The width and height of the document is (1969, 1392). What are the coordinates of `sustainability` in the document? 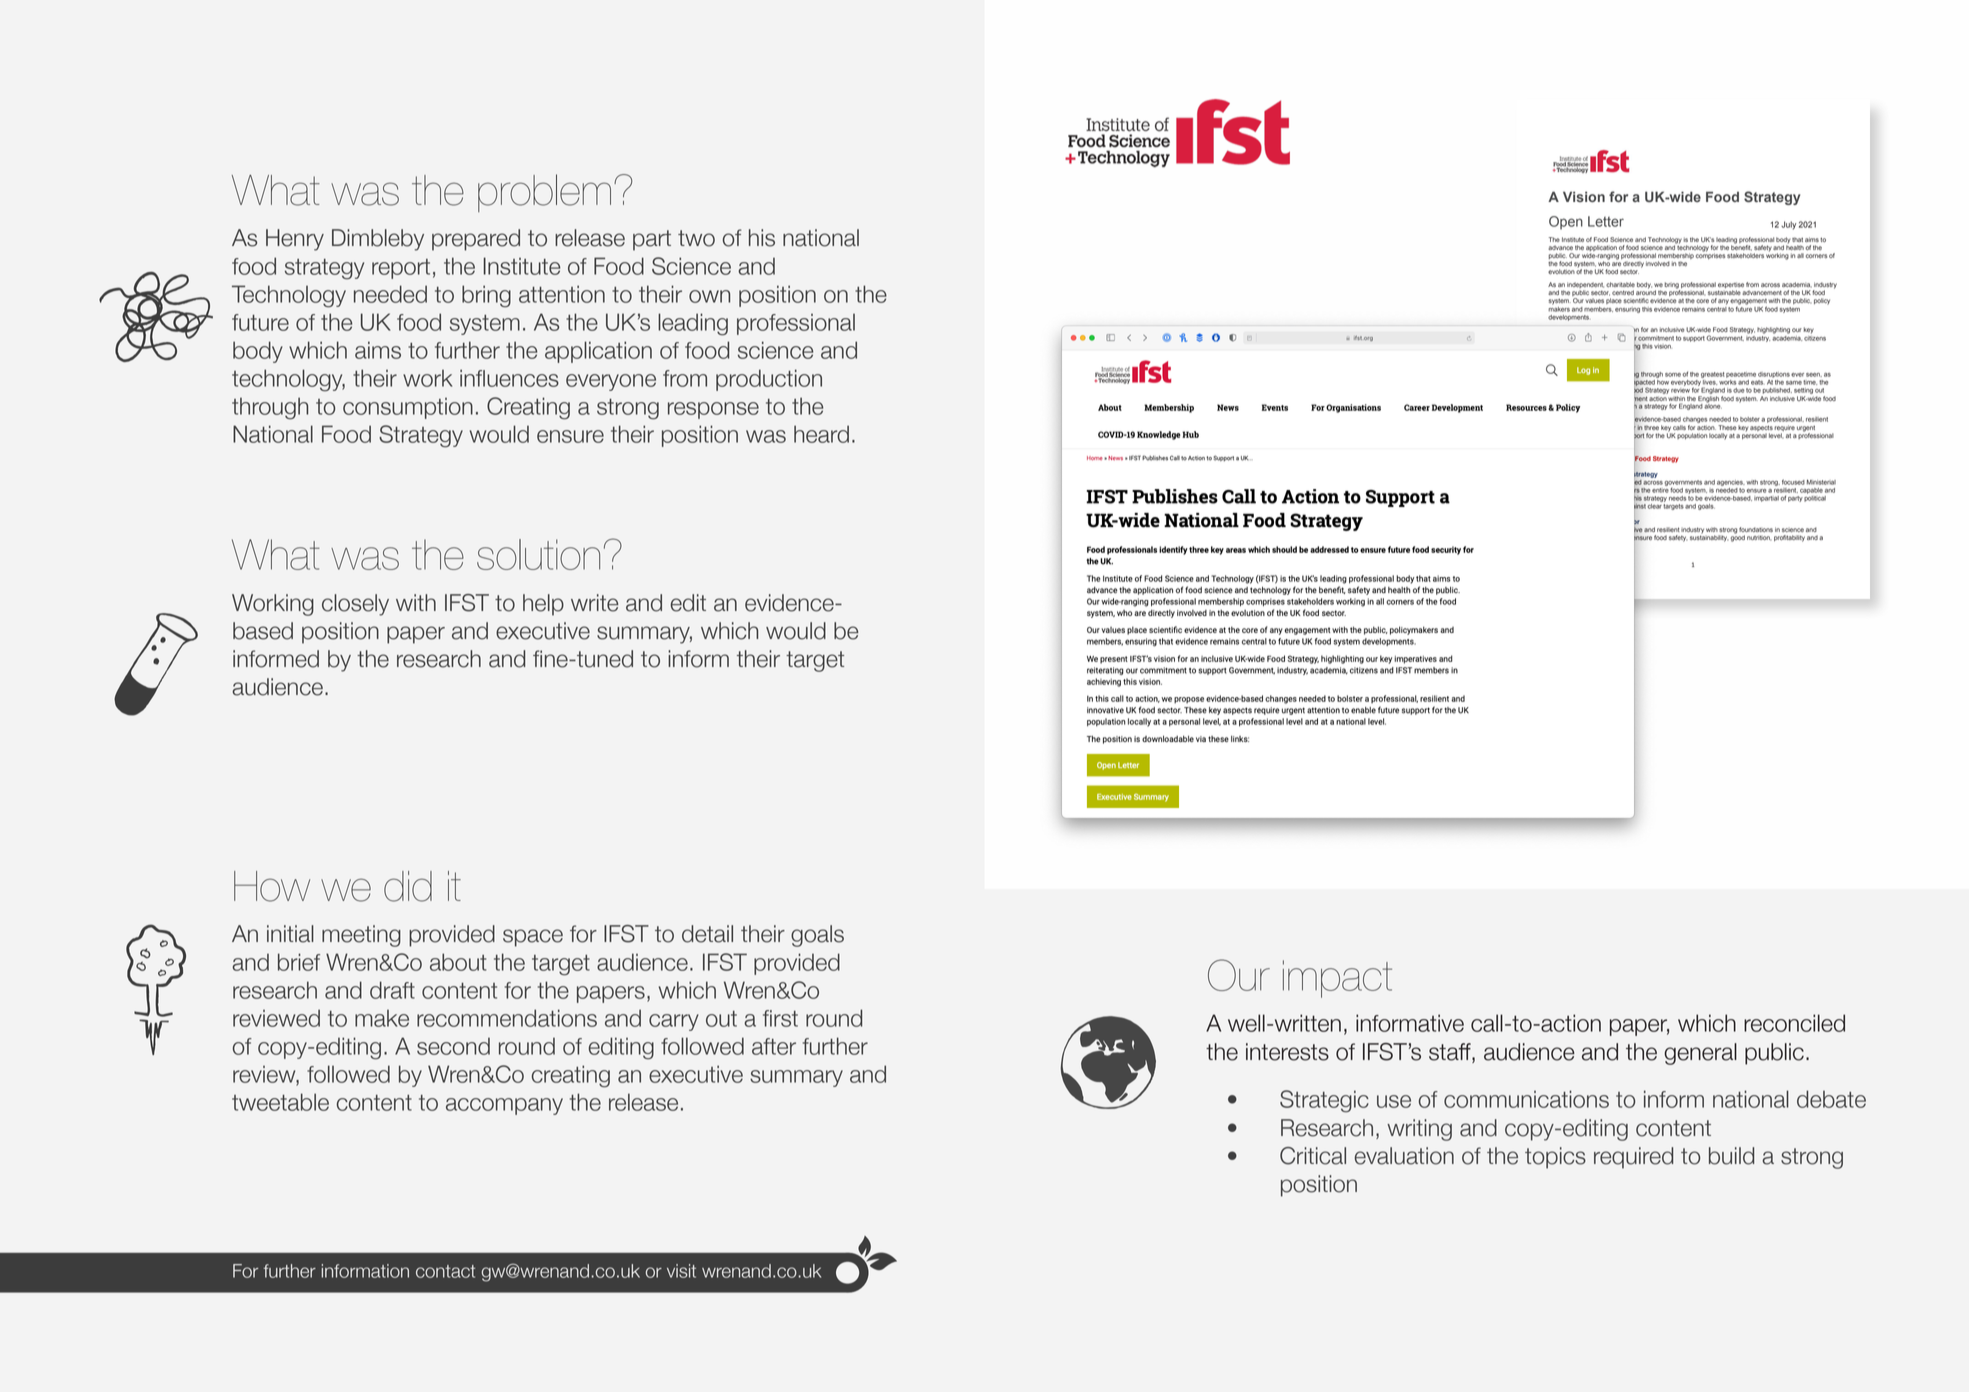 It's located at (1709, 537).
